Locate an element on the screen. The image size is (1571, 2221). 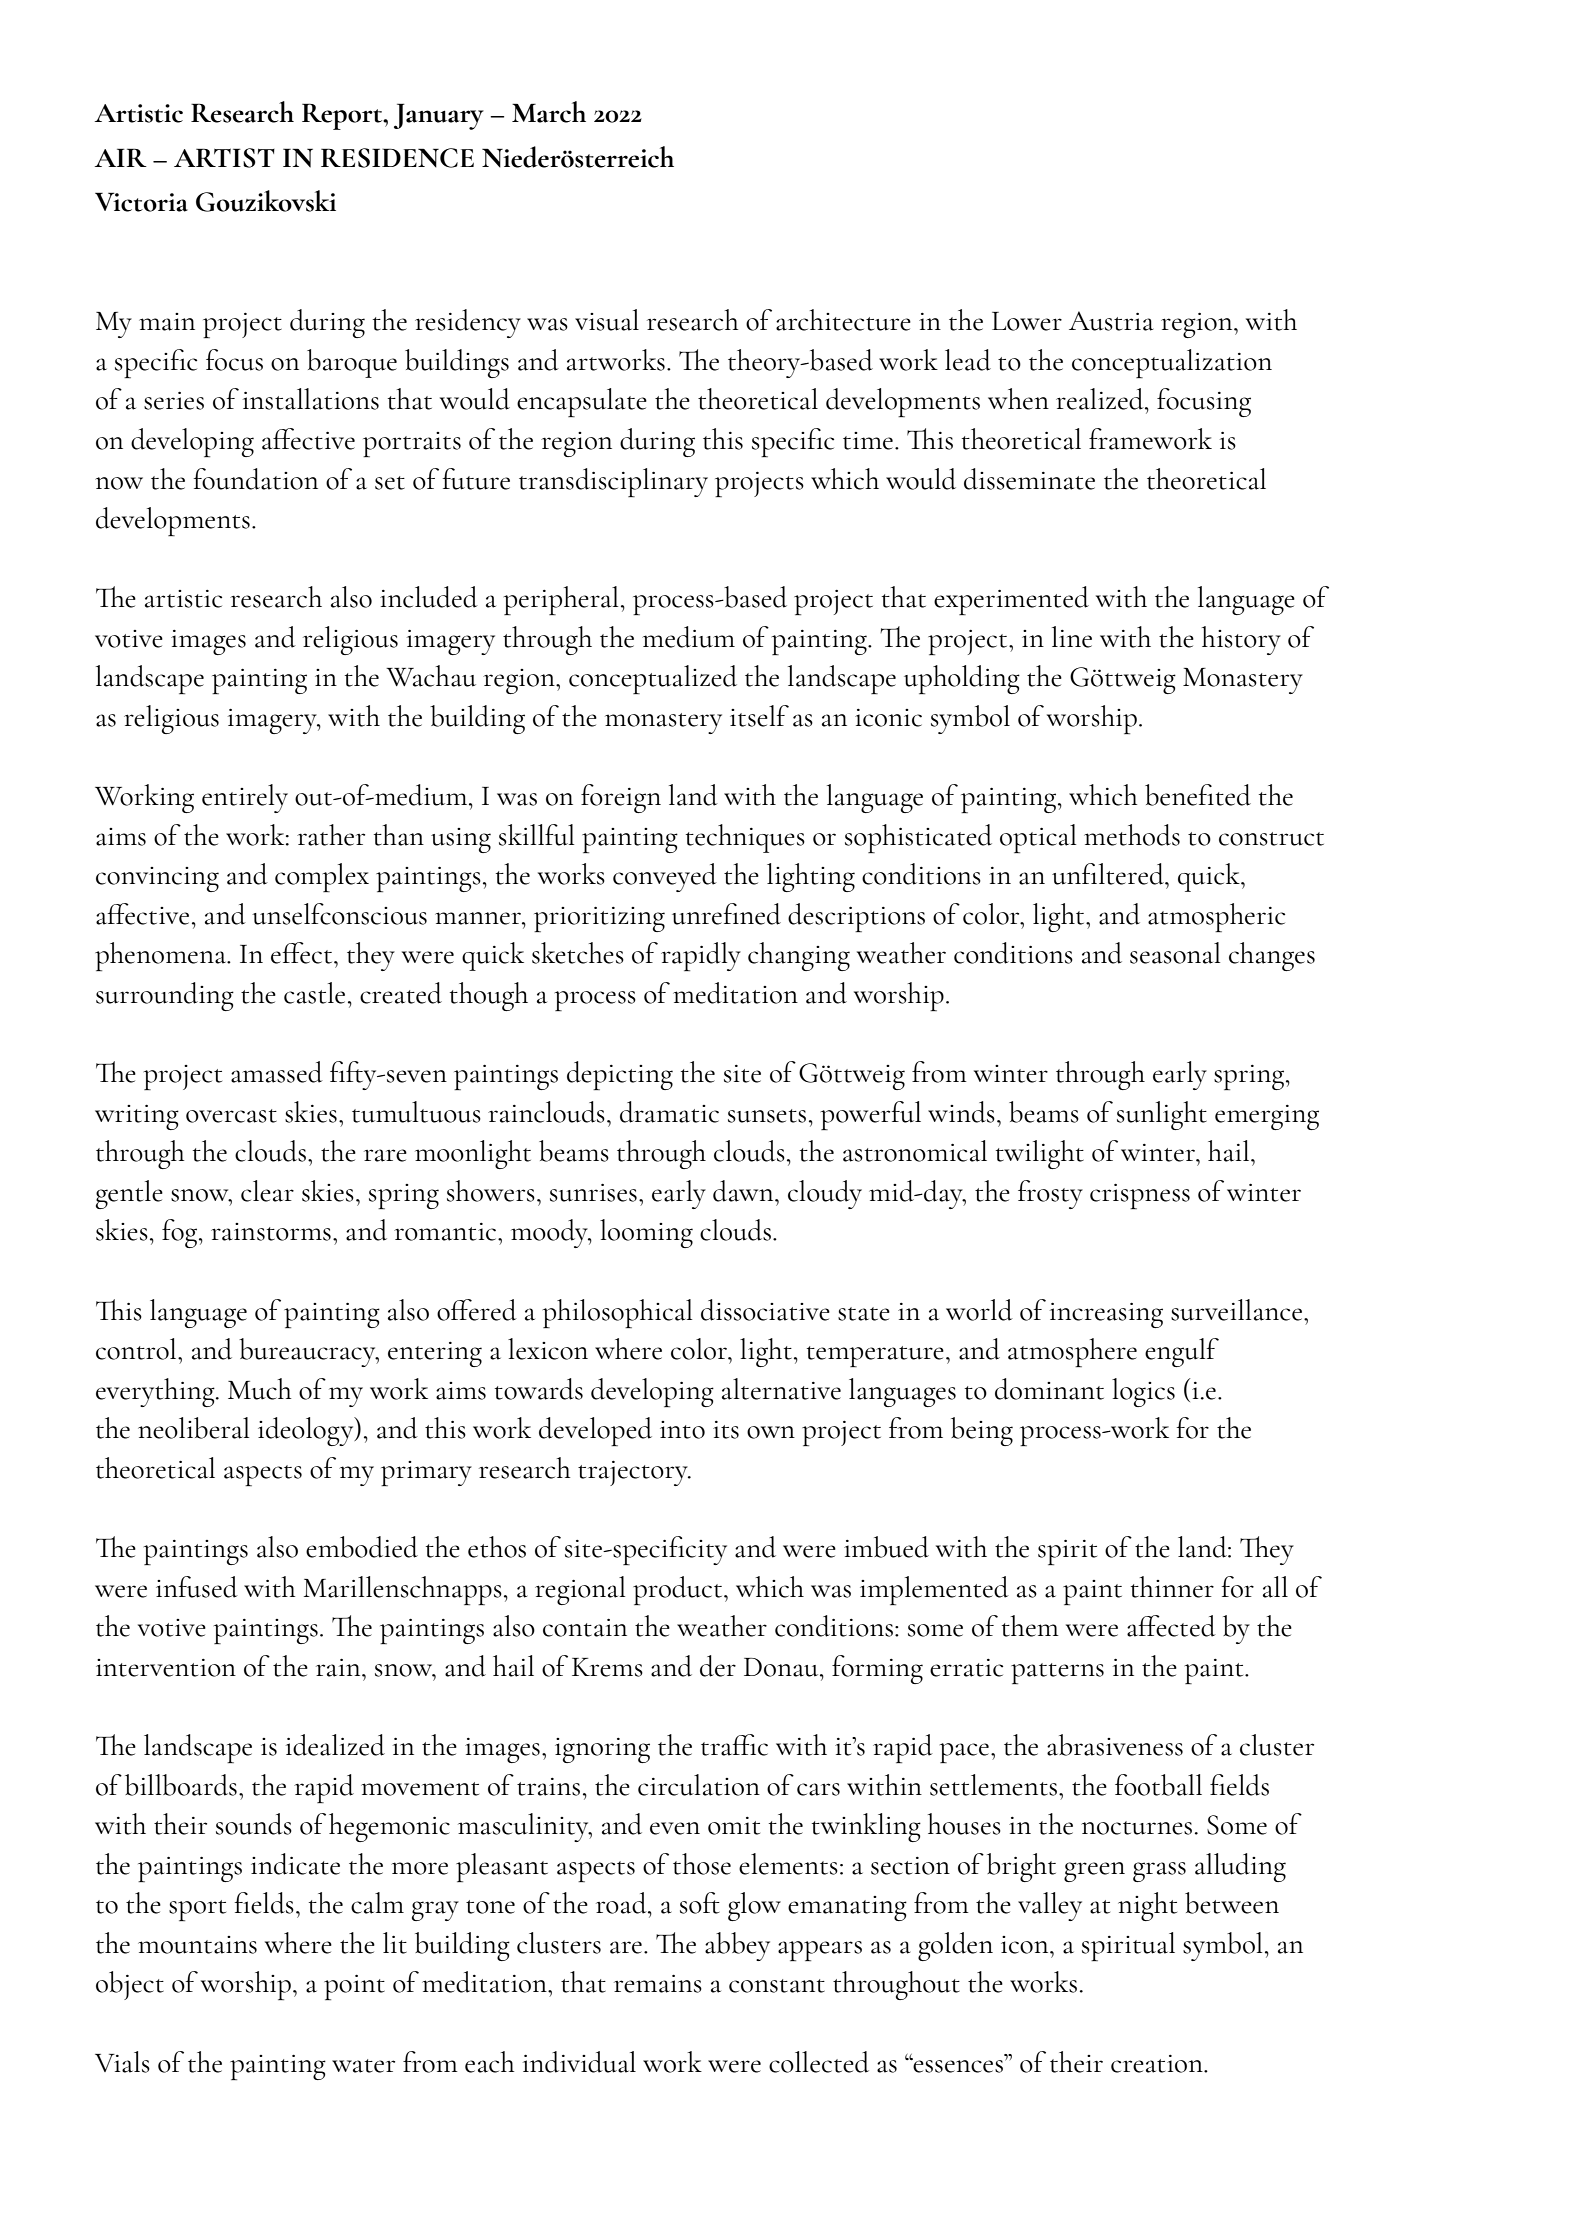
thinner is located at coordinates (1172, 1587).
